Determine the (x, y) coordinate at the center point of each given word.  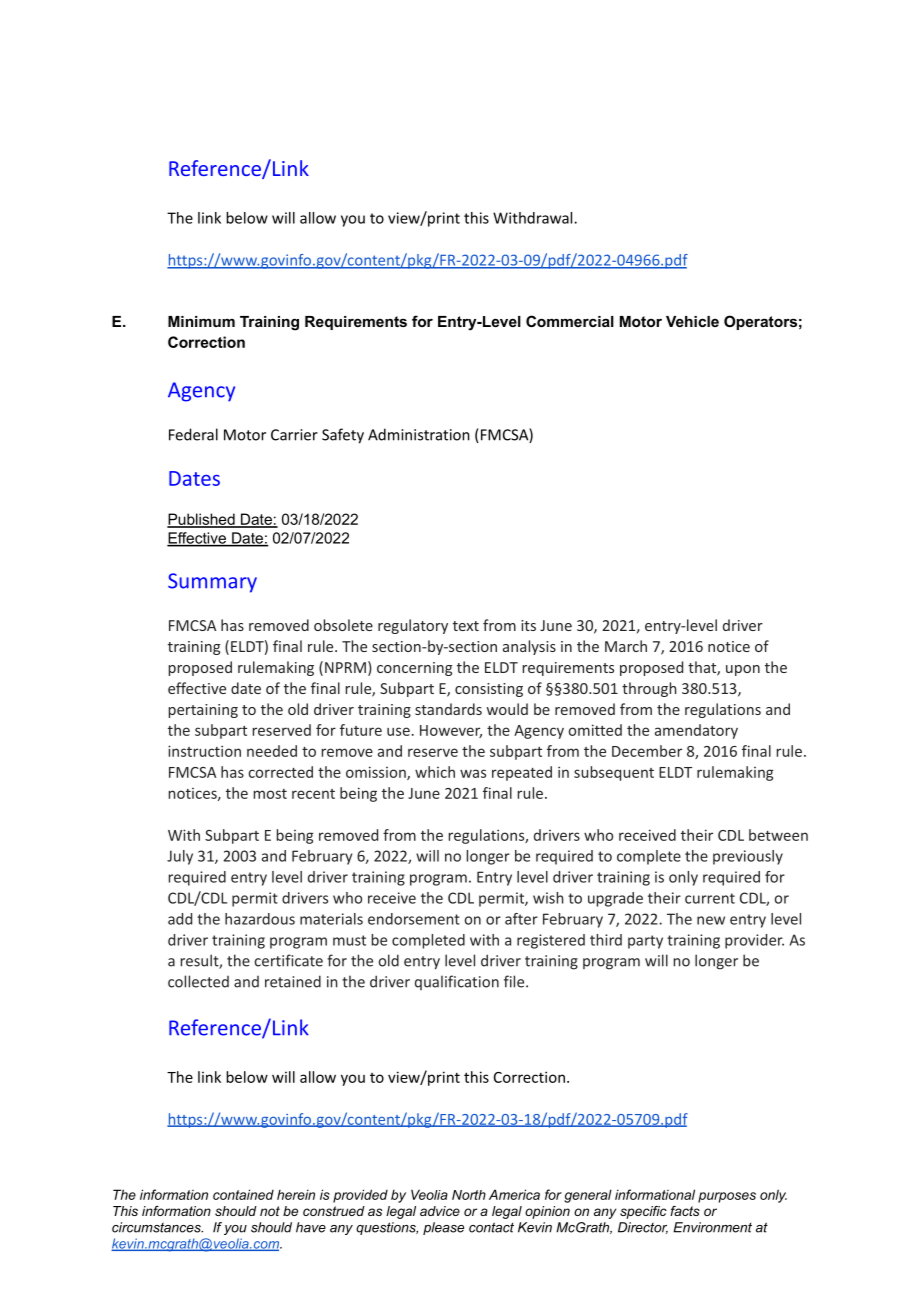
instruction (204, 751)
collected (198, 981)
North (469, 1195)
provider (754, 941)
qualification (457, 982)
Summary (212, 583)
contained (243, 1194)
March (626, 646)
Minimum (201, 321)
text (466, 626)
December (647, 751)
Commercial (570, 321)
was (473, 773)
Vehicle (692, 321)
